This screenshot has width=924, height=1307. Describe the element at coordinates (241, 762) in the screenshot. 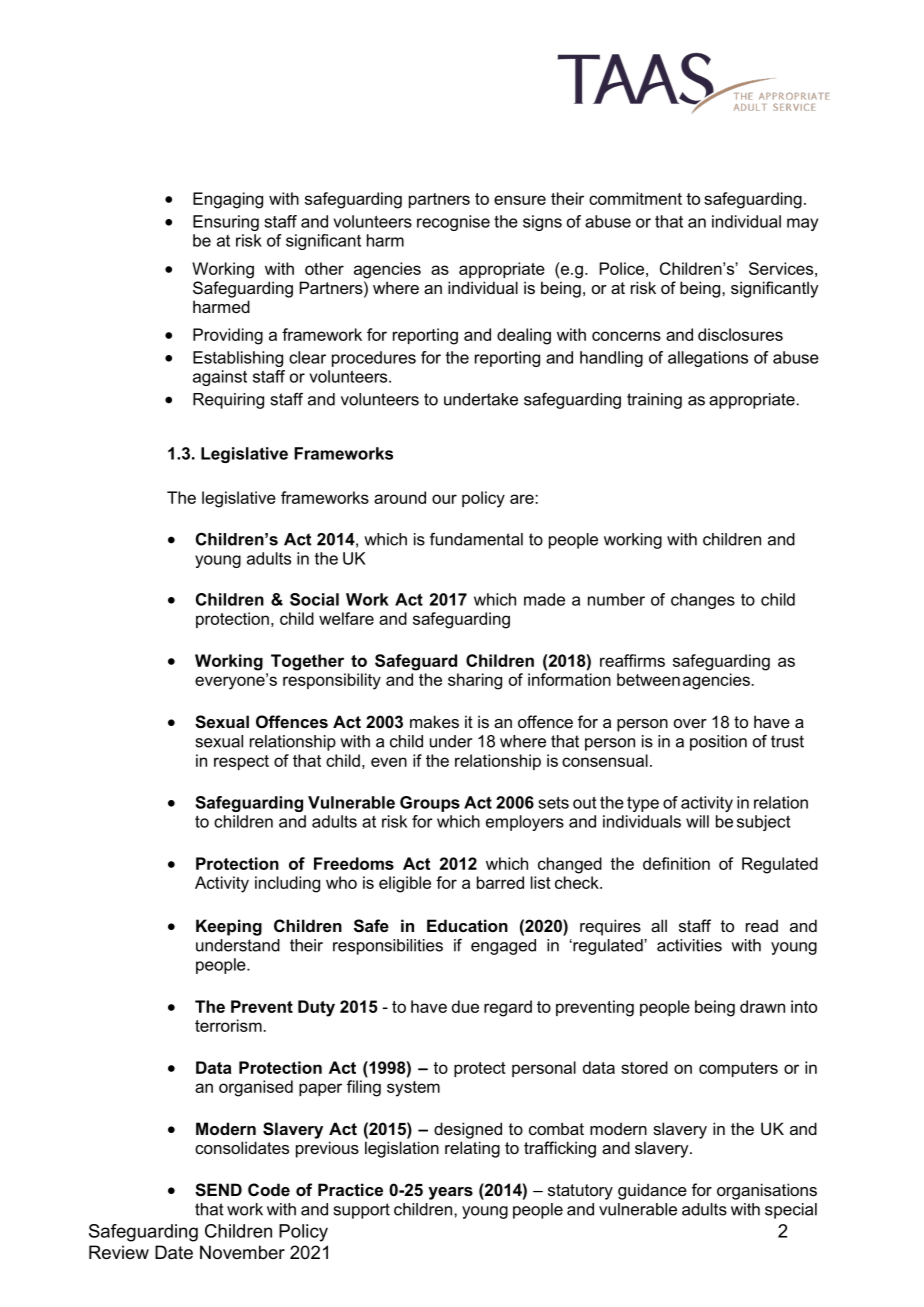

I see `respect` at that location.
